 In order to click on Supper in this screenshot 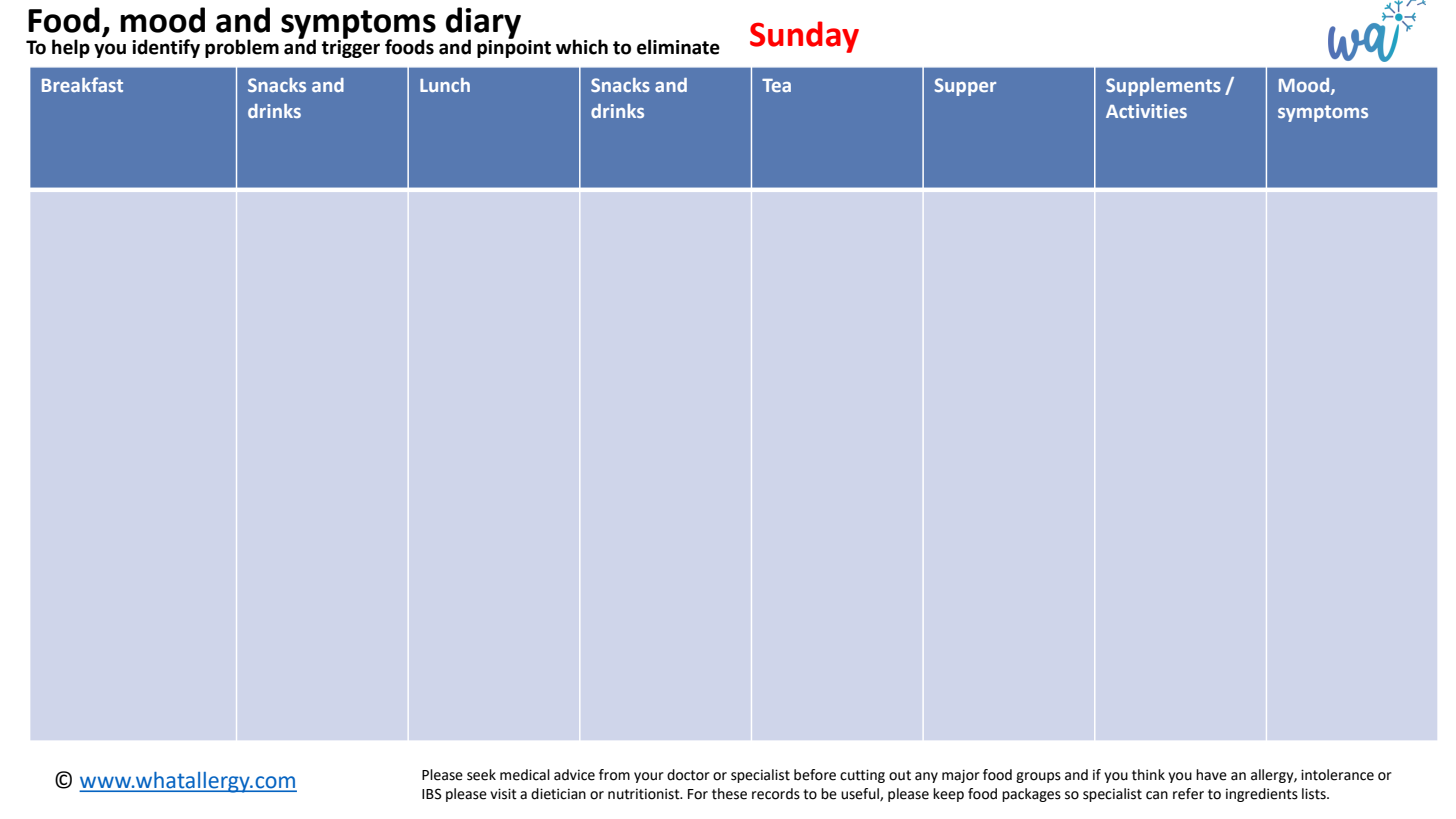, I will do `click(965, 87)`.
